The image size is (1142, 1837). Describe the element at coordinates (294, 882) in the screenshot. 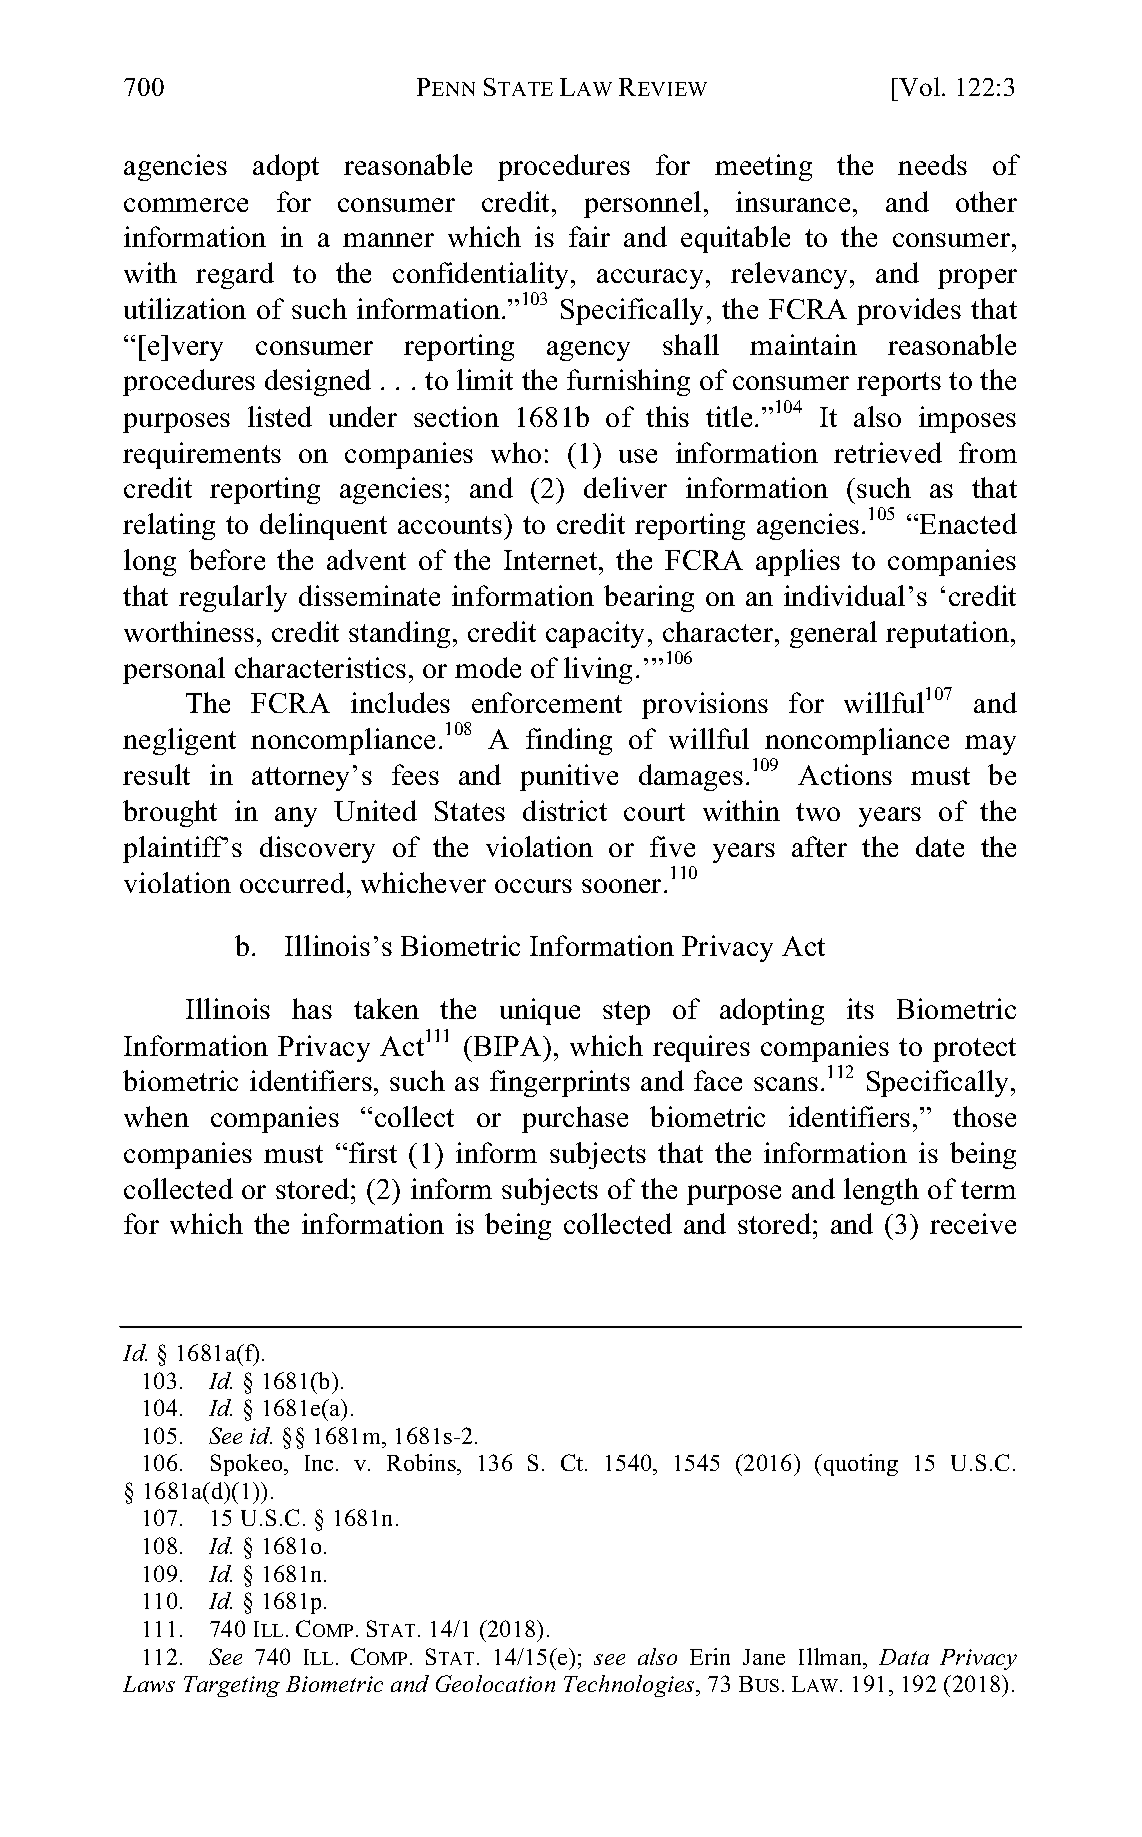

I see `occurred` at that location.
